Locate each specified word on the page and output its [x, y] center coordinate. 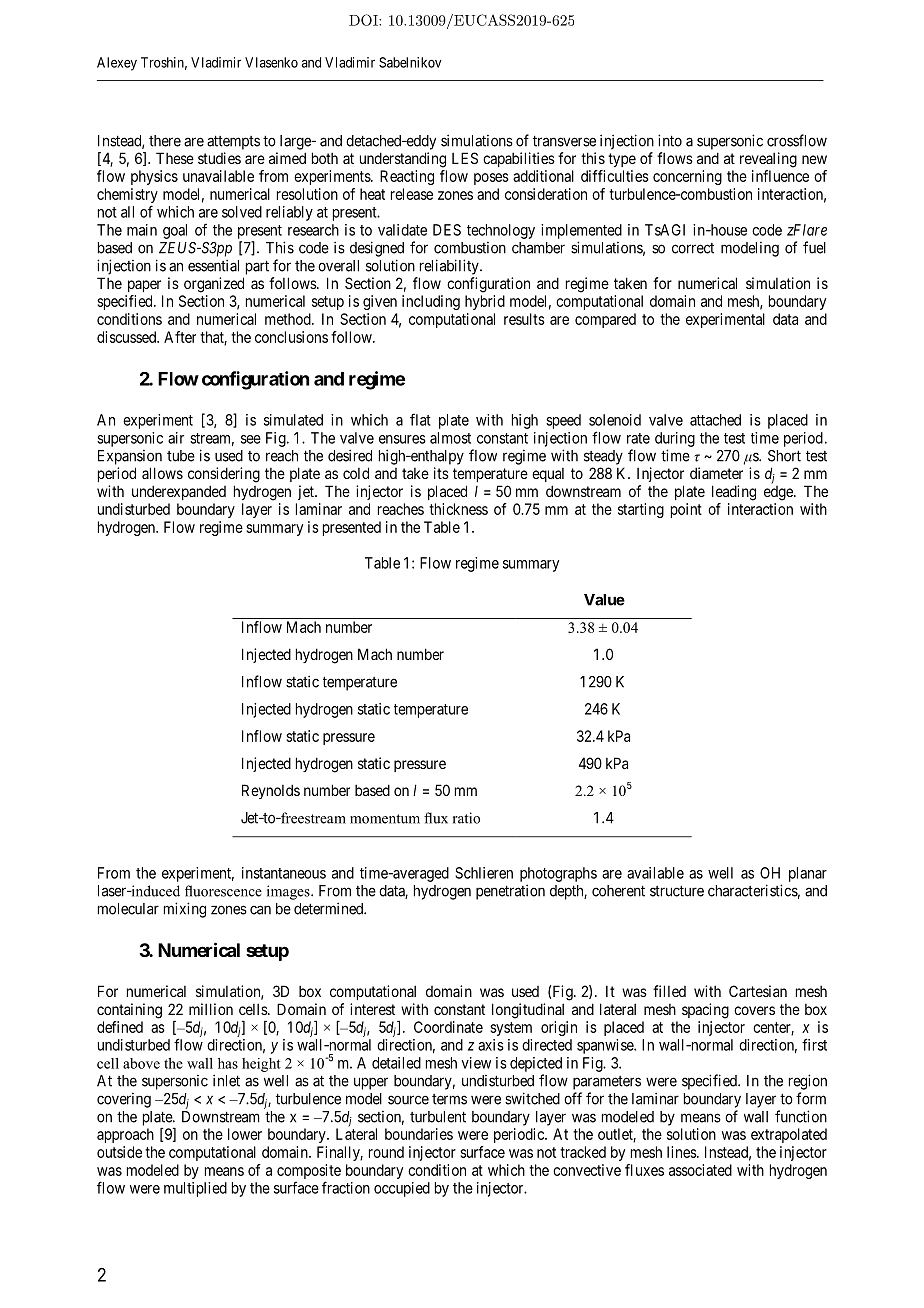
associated [700, 1170]
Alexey [117, 64]
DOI [364, 20]
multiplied [195, 1189]
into [670, 140]
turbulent [438, 1117]
